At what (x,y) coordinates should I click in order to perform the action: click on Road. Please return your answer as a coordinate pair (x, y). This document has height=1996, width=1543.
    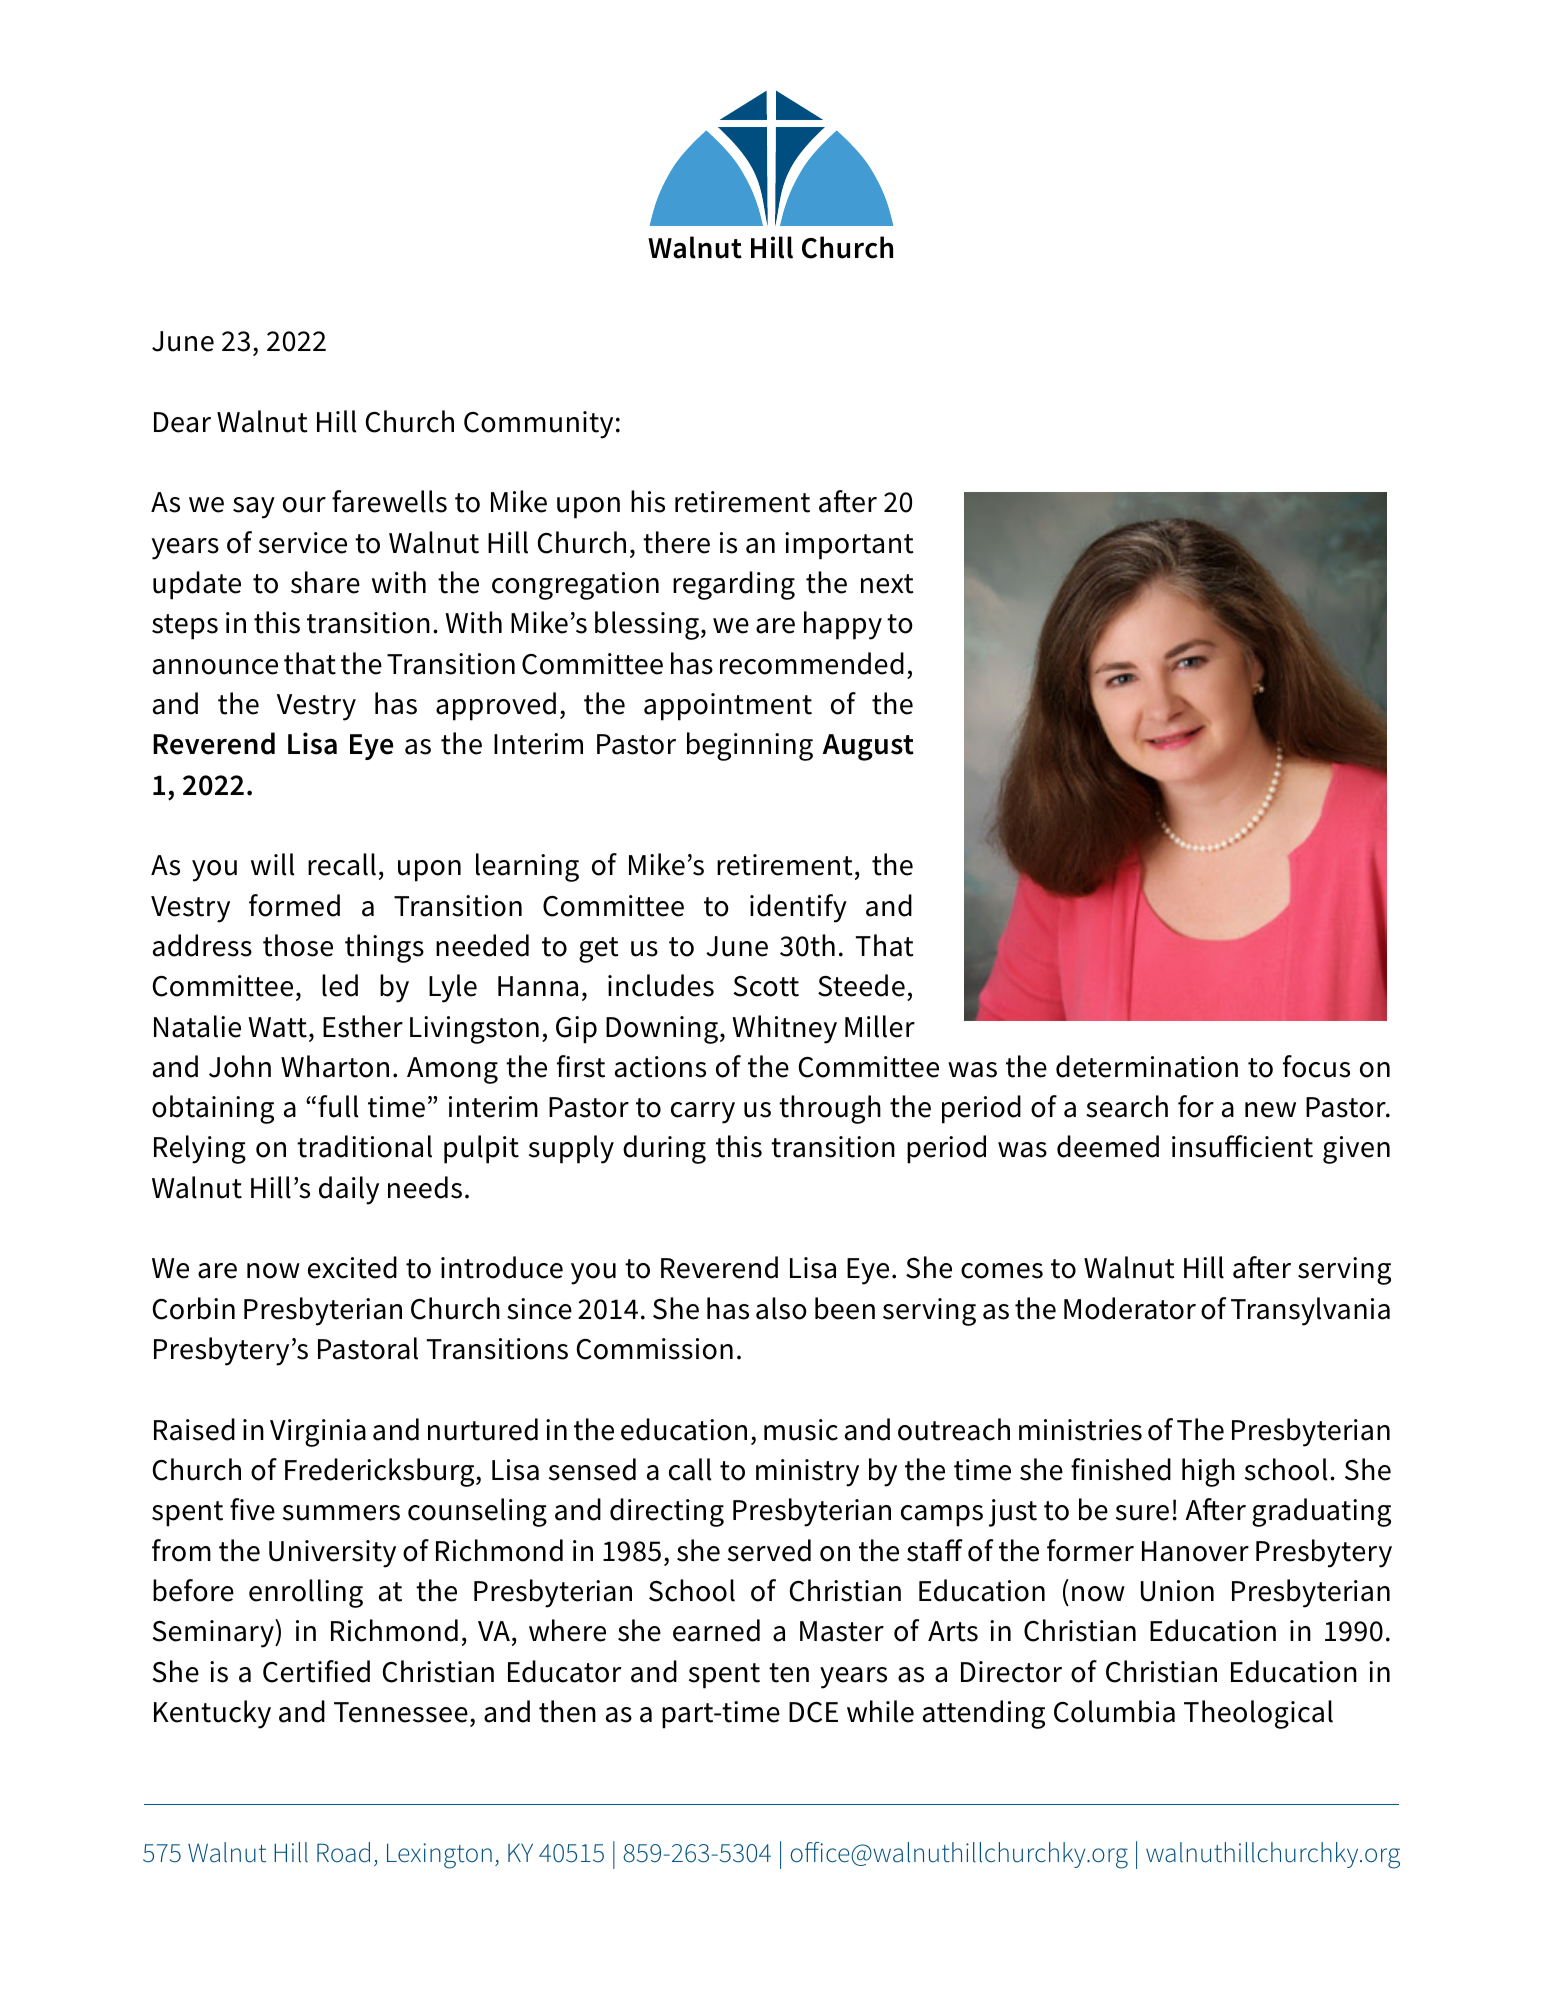
    Looking at the image, I should click on (343, 1852).
